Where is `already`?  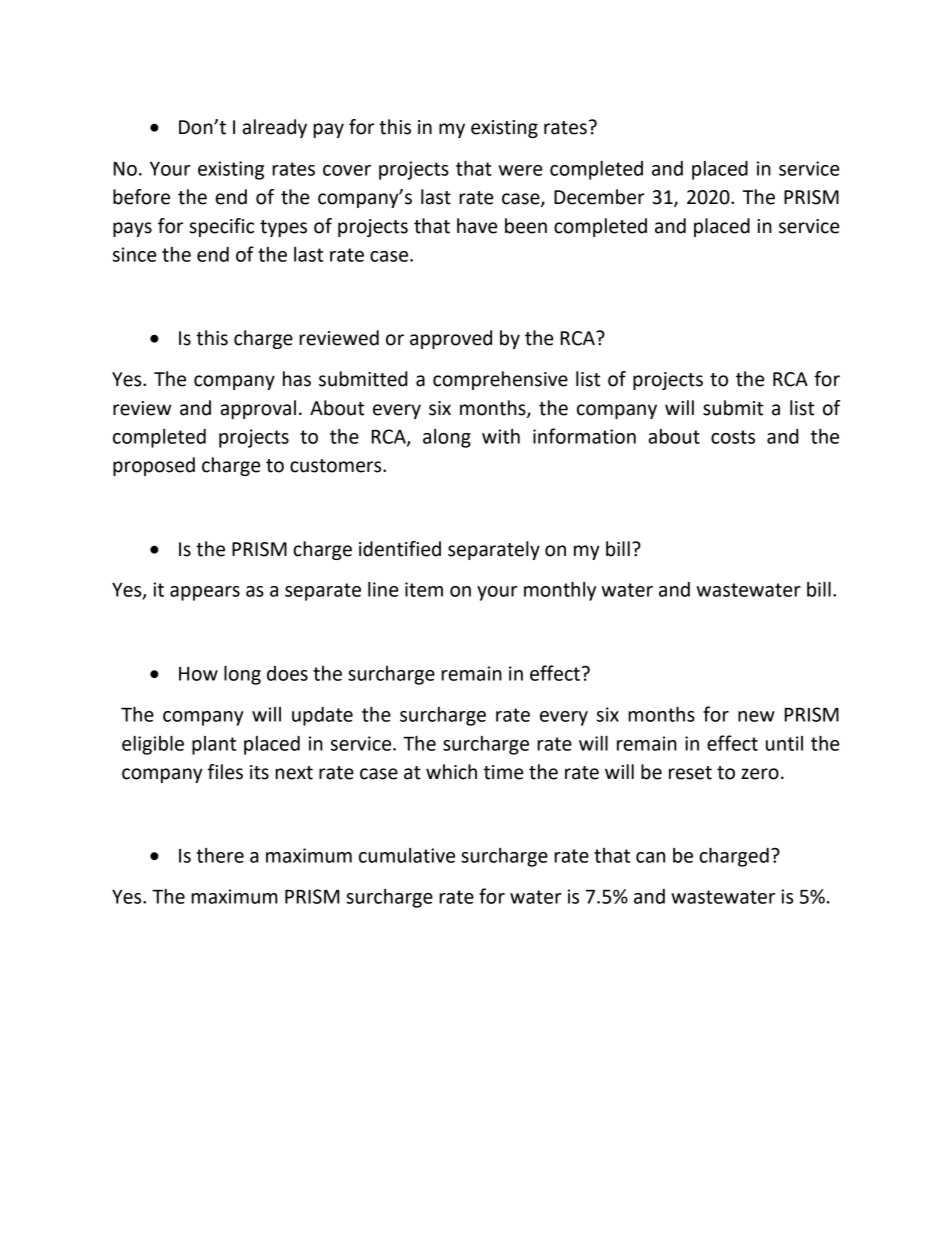
already is located at coordinates (275, 128).
